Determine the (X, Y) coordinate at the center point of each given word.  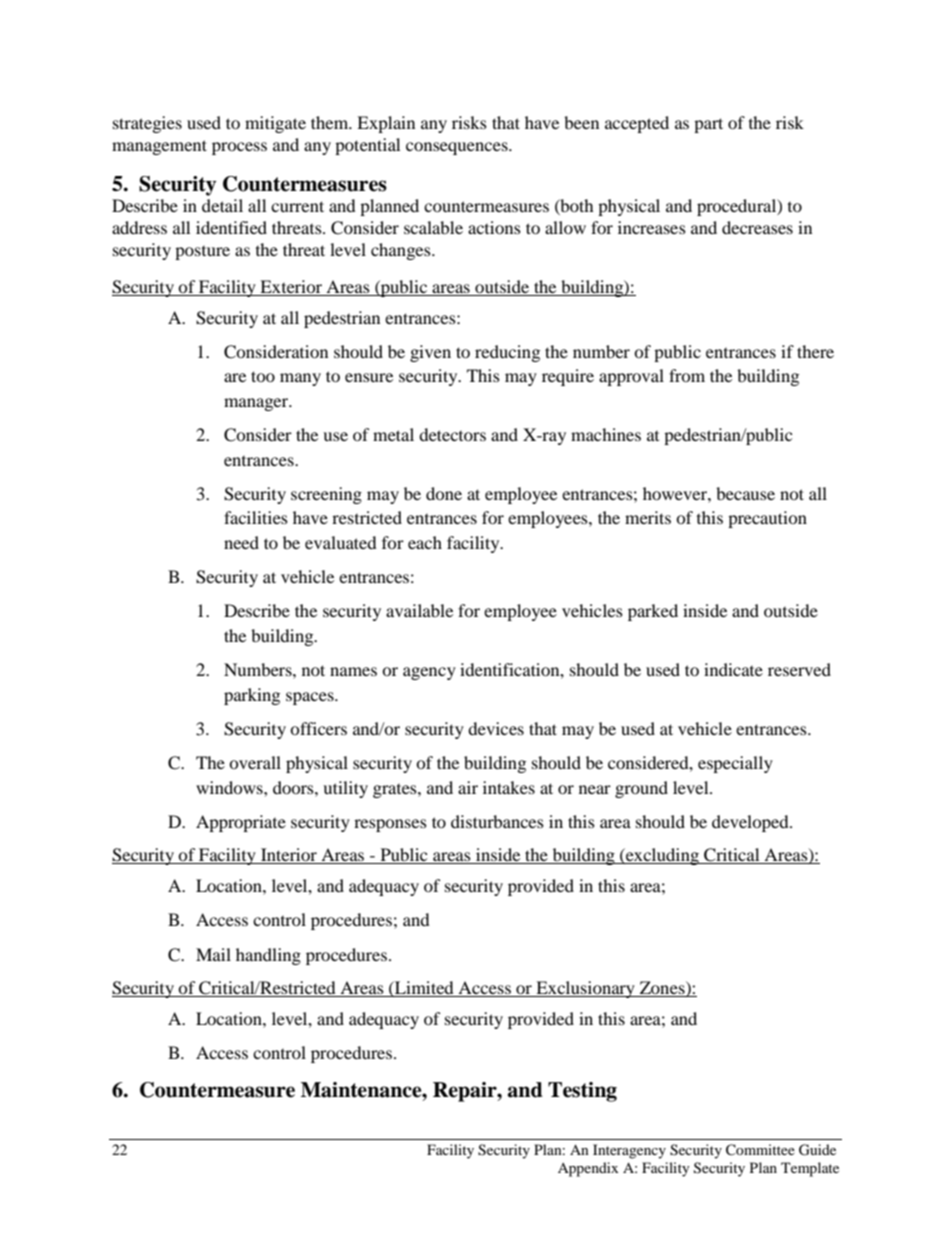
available (419, 610)
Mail (213, 954)
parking (252, 696)
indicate (733, 669)
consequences (458, 148)
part (708, 125)
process (239, 148)
